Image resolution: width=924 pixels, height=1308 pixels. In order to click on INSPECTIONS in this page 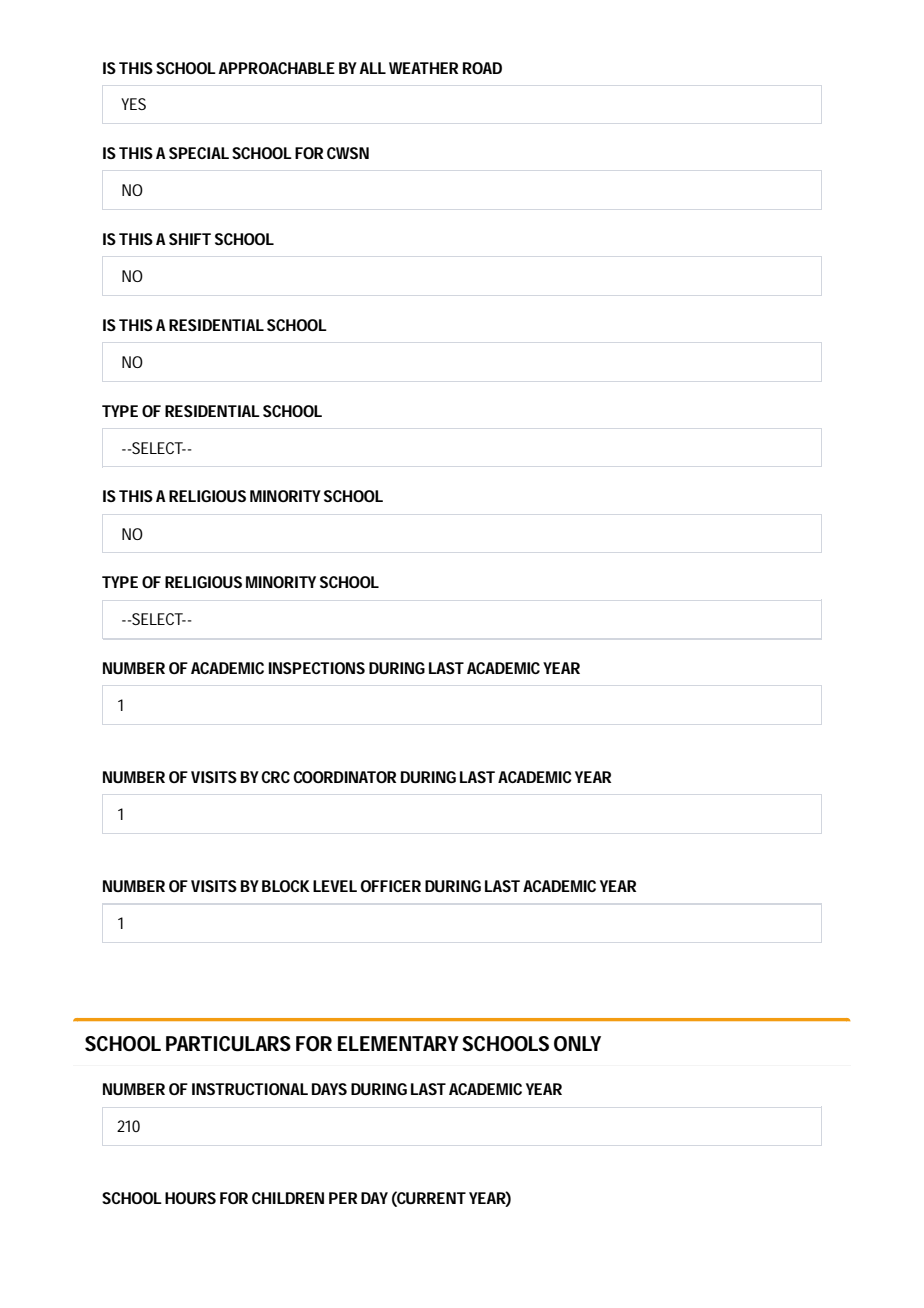, I will do `click(317, 668)`.
